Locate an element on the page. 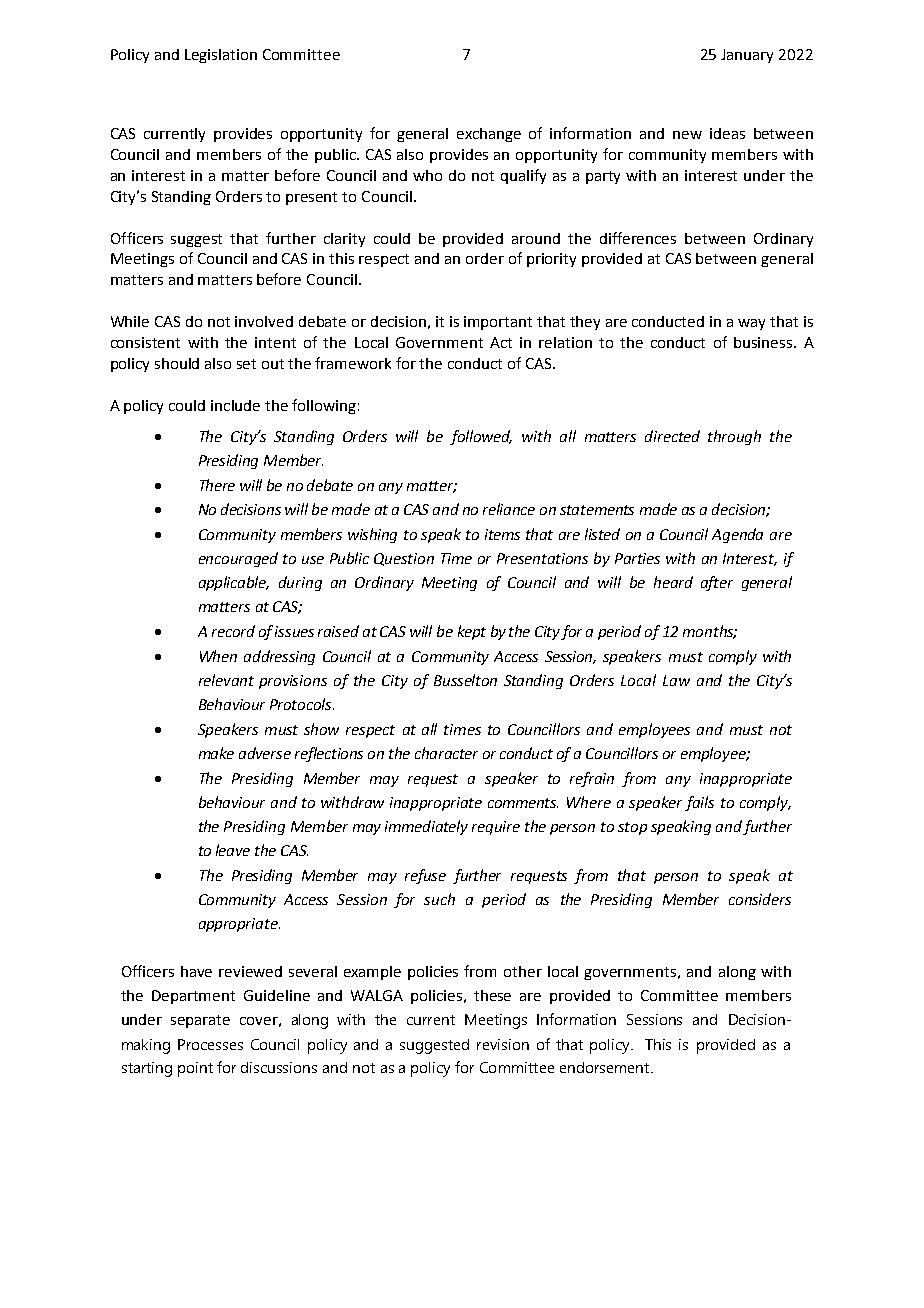 Image resolution: width=924 pixels, height=1308 pixels. new is located at coordinates (687, 135).
